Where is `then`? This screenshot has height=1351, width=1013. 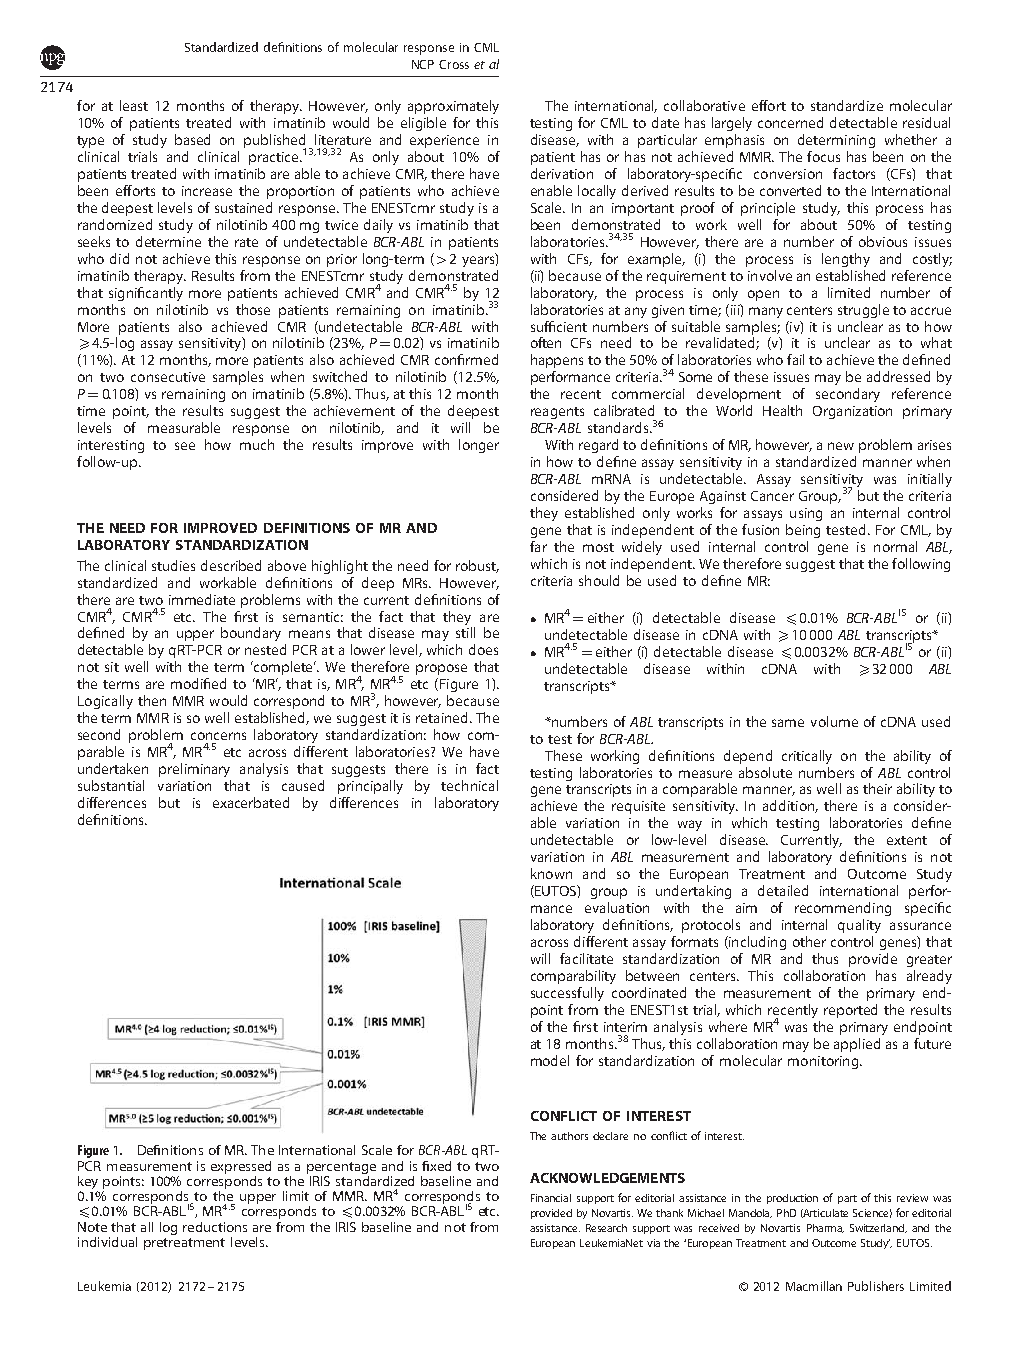
then is located at coordinates (152, 700).
